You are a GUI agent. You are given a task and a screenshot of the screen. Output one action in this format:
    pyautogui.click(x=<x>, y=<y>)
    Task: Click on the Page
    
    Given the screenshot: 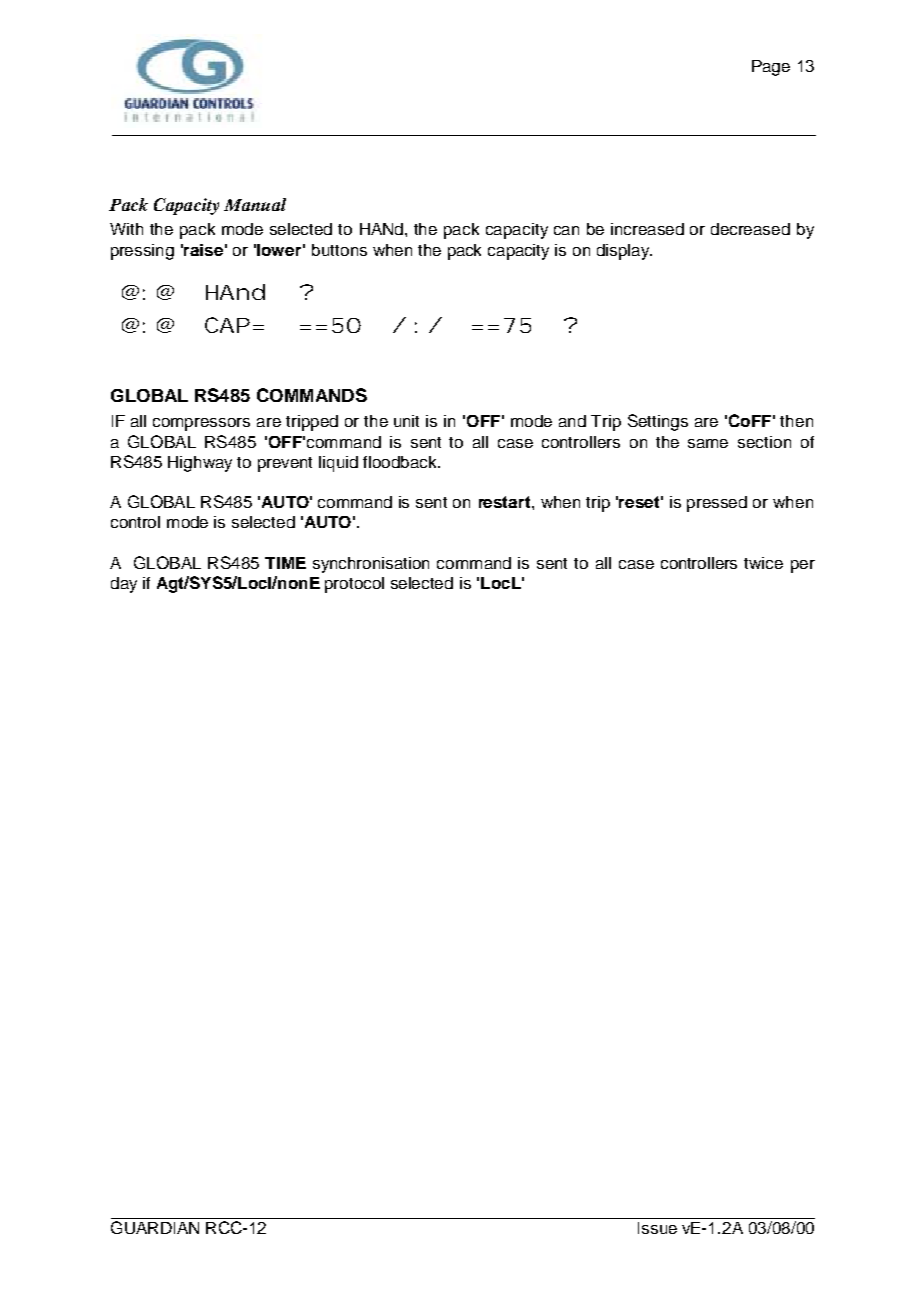 What is the action you would take?
    pyautogui.click(x=771, y=68)
